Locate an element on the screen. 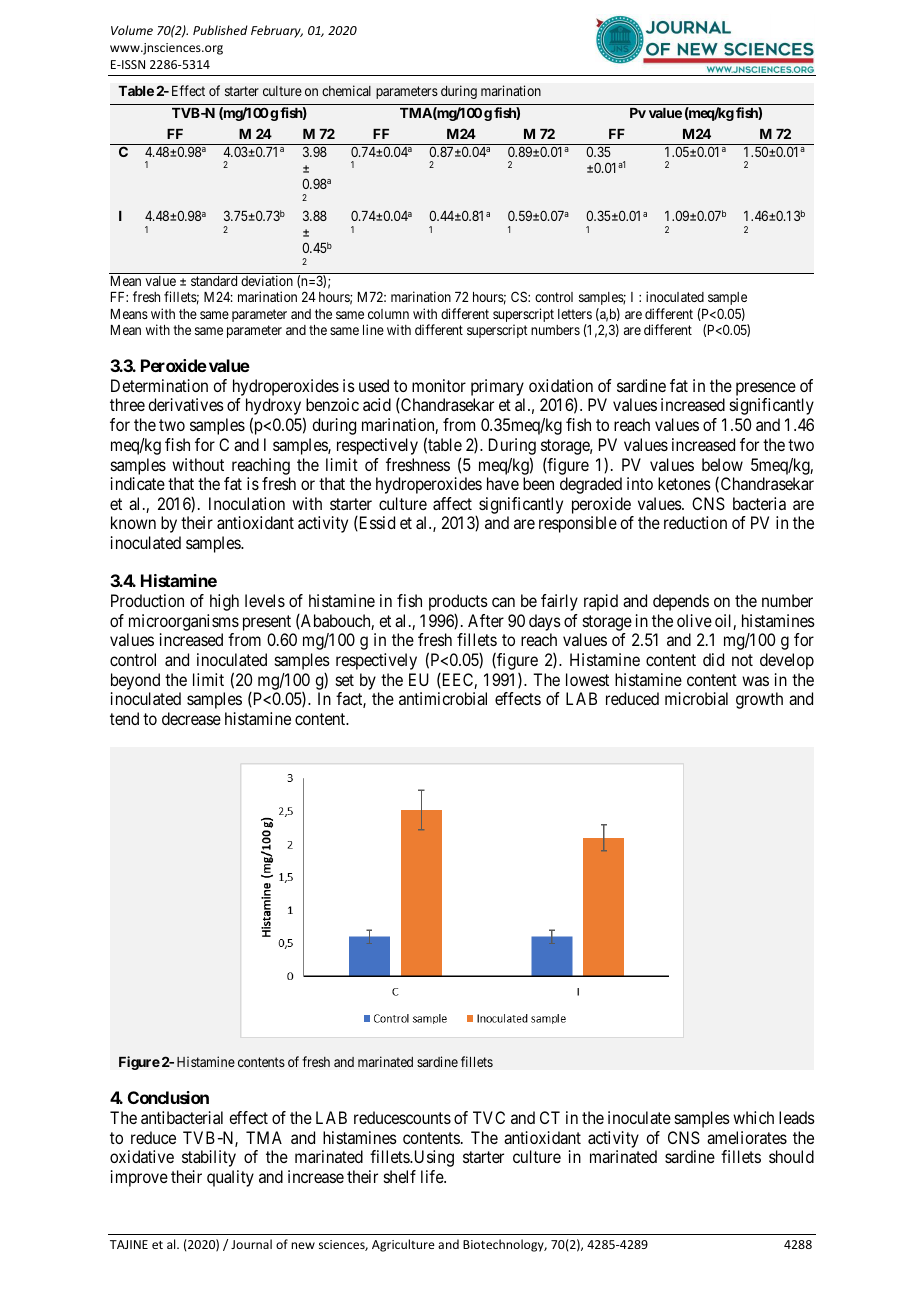 The width and height of the screenshot is (924, 1308). quality is located at coordinates (230, 1178).
